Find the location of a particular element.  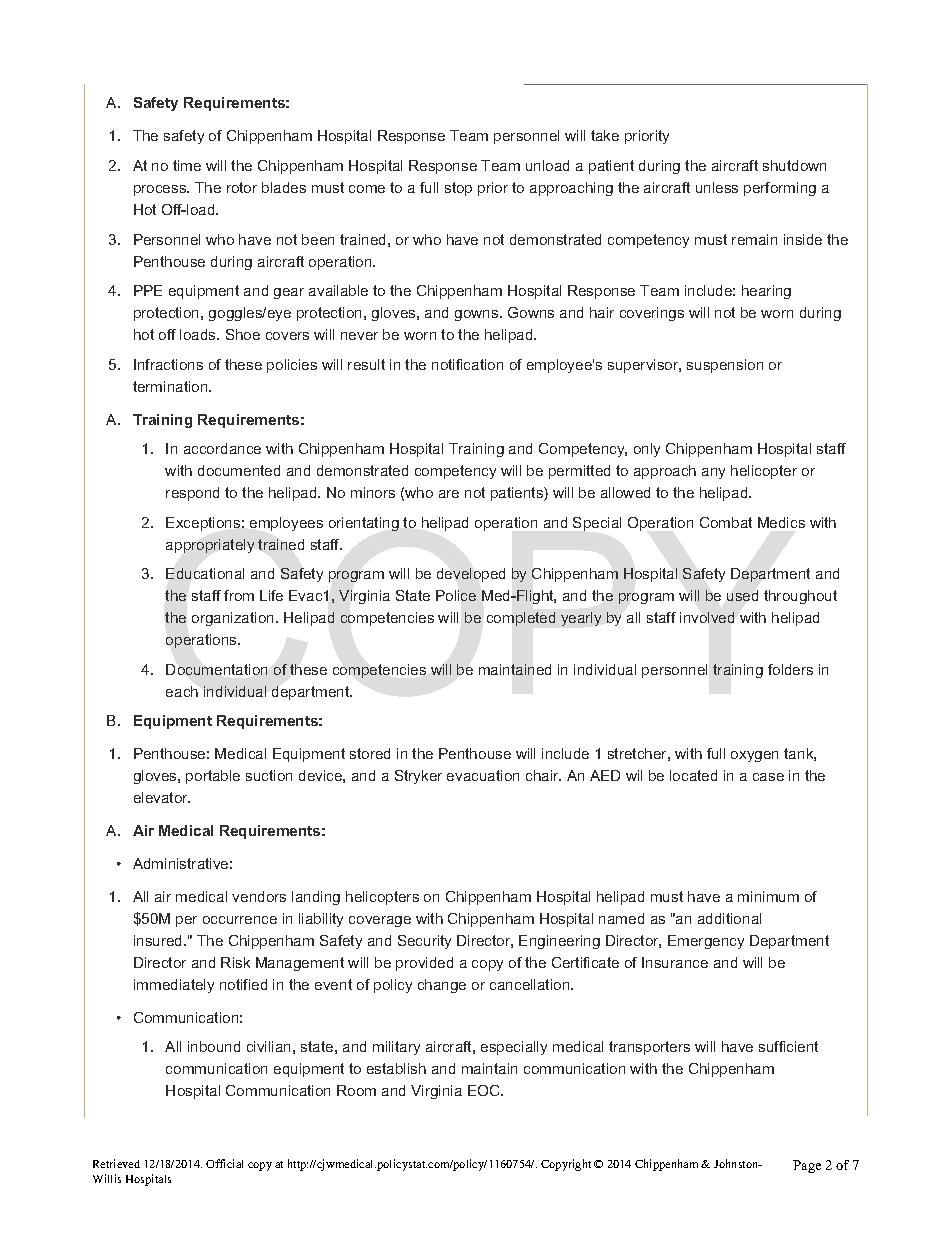

stop is located at coordinates (458, 189).
